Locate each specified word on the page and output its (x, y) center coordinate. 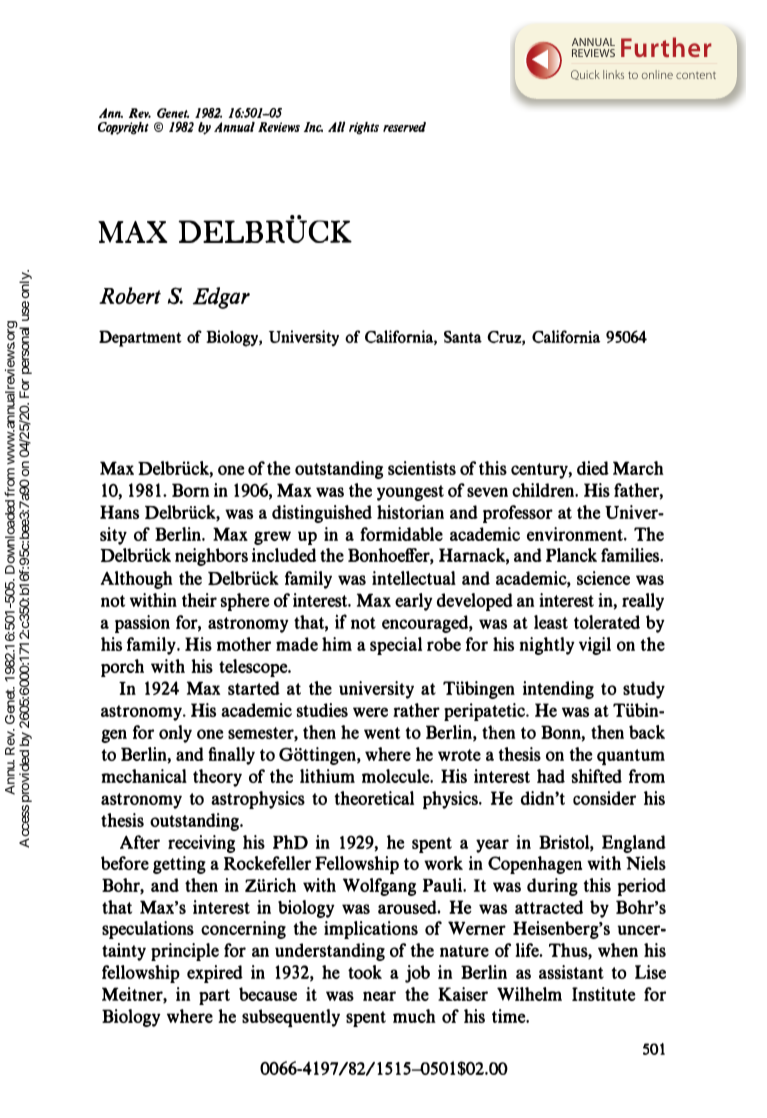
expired (215, 974)
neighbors (211, 557)
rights (364, 128)
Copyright (123, 128)
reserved (404, 127)
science (603, 578)
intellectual (414, 578)
